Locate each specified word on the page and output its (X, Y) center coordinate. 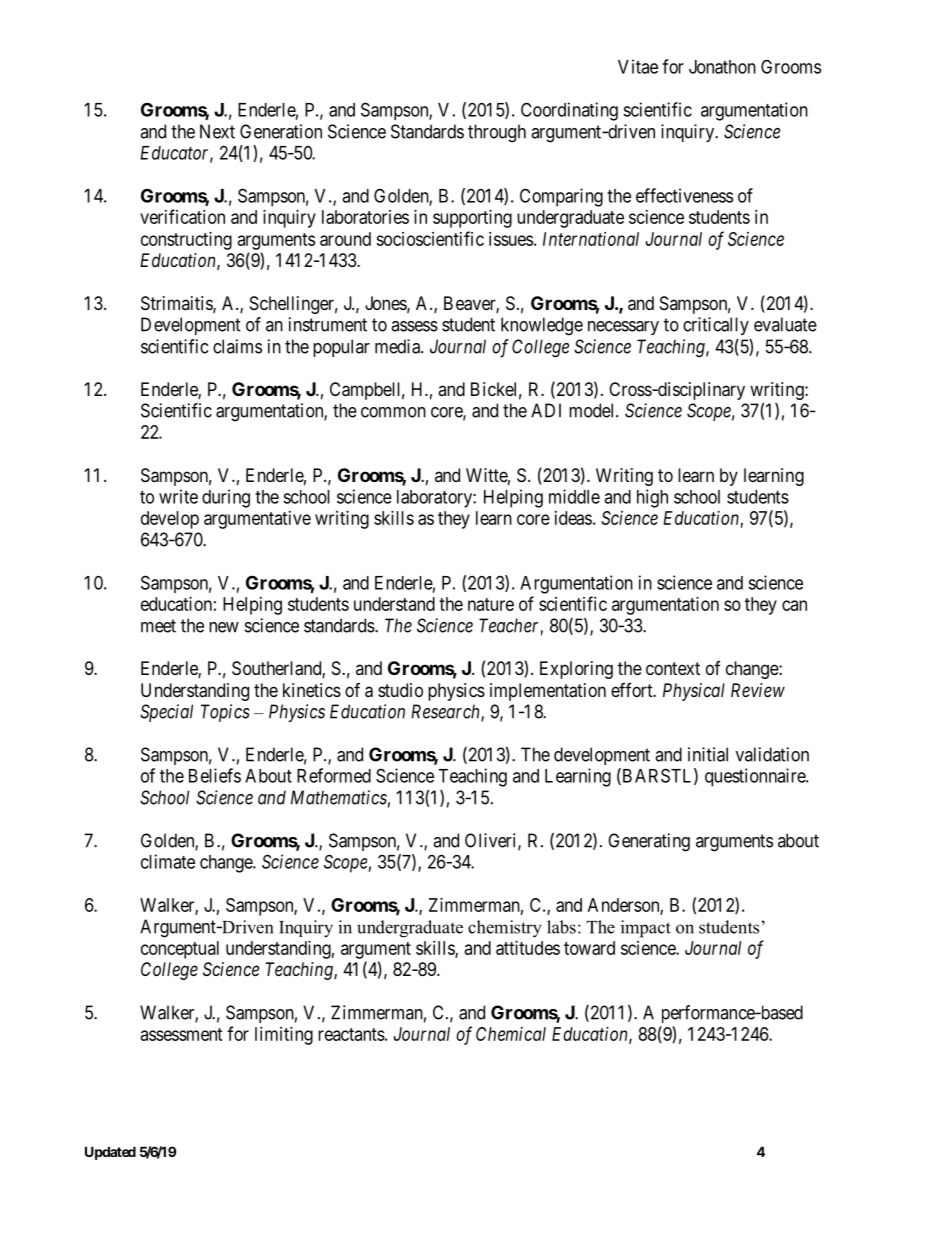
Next (217, 131)
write (178, 496)
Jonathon (722, 67)
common (393, 412)
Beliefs (215, 775)
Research (446, 712)
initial (708, 754)
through (497, 133)
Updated (110, 1153)
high (652, 498)
